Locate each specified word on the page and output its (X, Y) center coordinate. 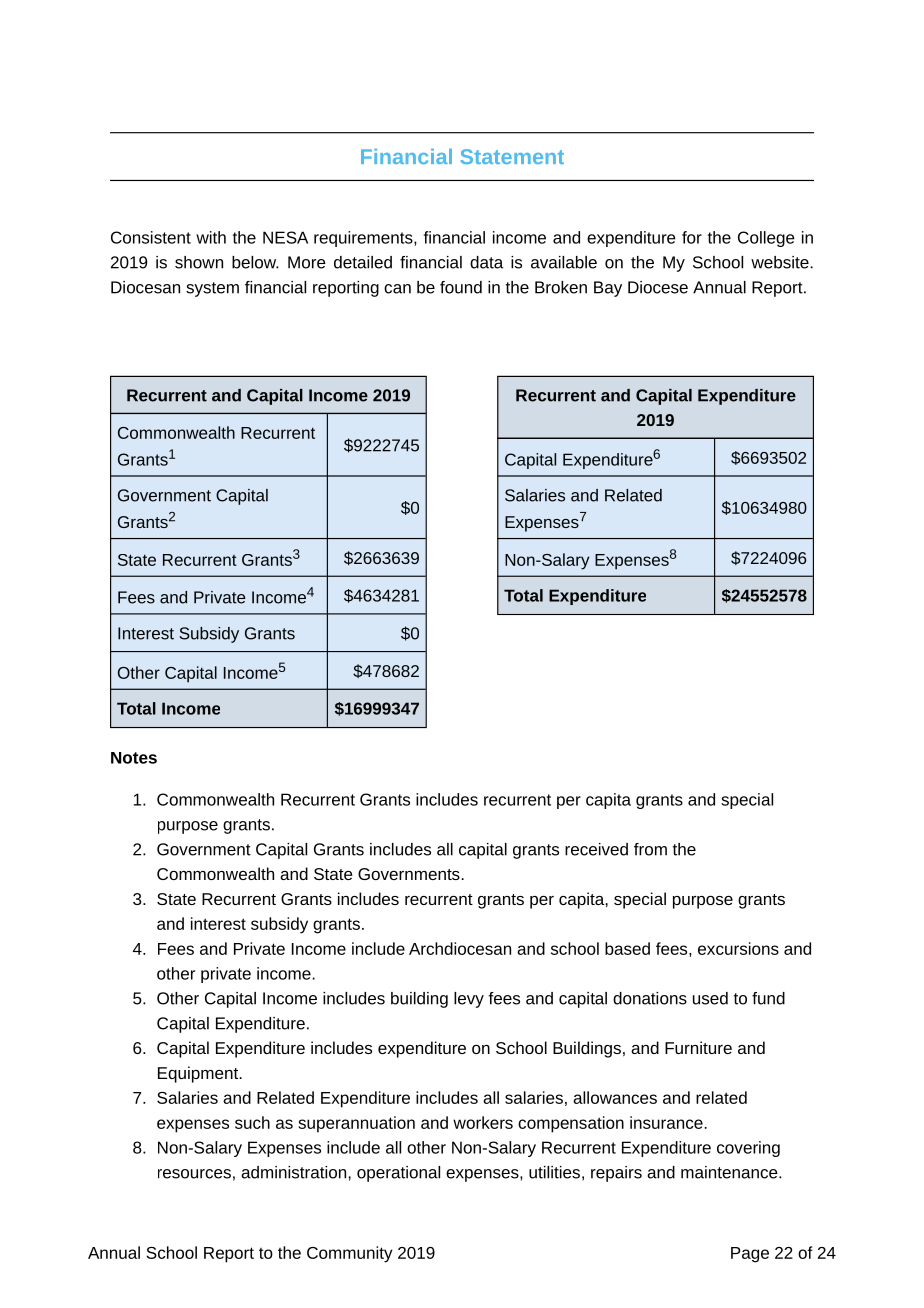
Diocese (658, 287)
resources (194, 1174)
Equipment (199, 1074)
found (461, 287)
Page (750, 1255)
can (397, 289)
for (692, 237)
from (650, 849)
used (710, 998)
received (596, 849)
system (212, 289)
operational (398, 1174)
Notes (134, 758)
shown (199, 262)
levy (469, 1000)
